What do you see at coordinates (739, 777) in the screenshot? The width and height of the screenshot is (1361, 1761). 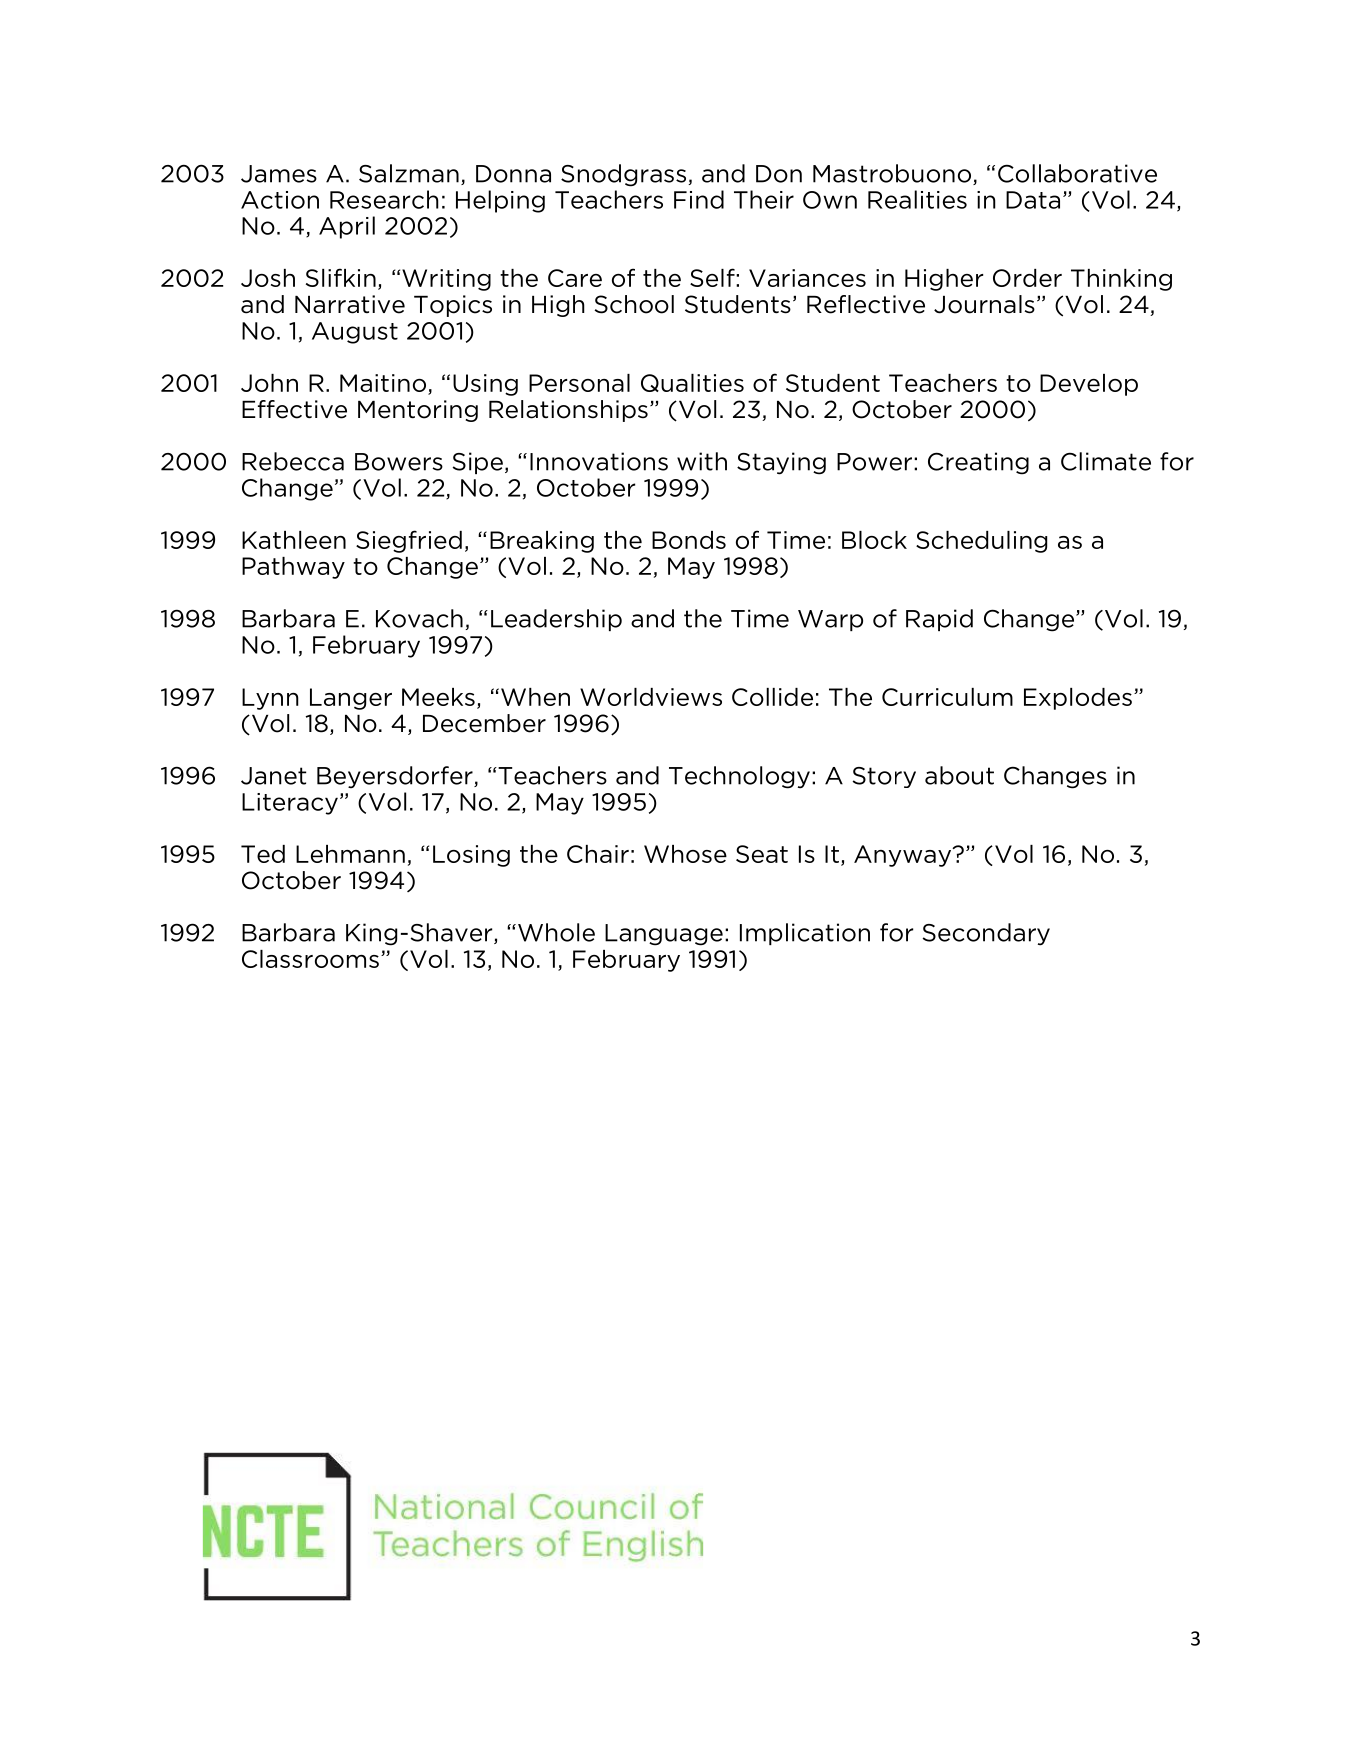 I see `Technology` at bounding box center [739, 777].
